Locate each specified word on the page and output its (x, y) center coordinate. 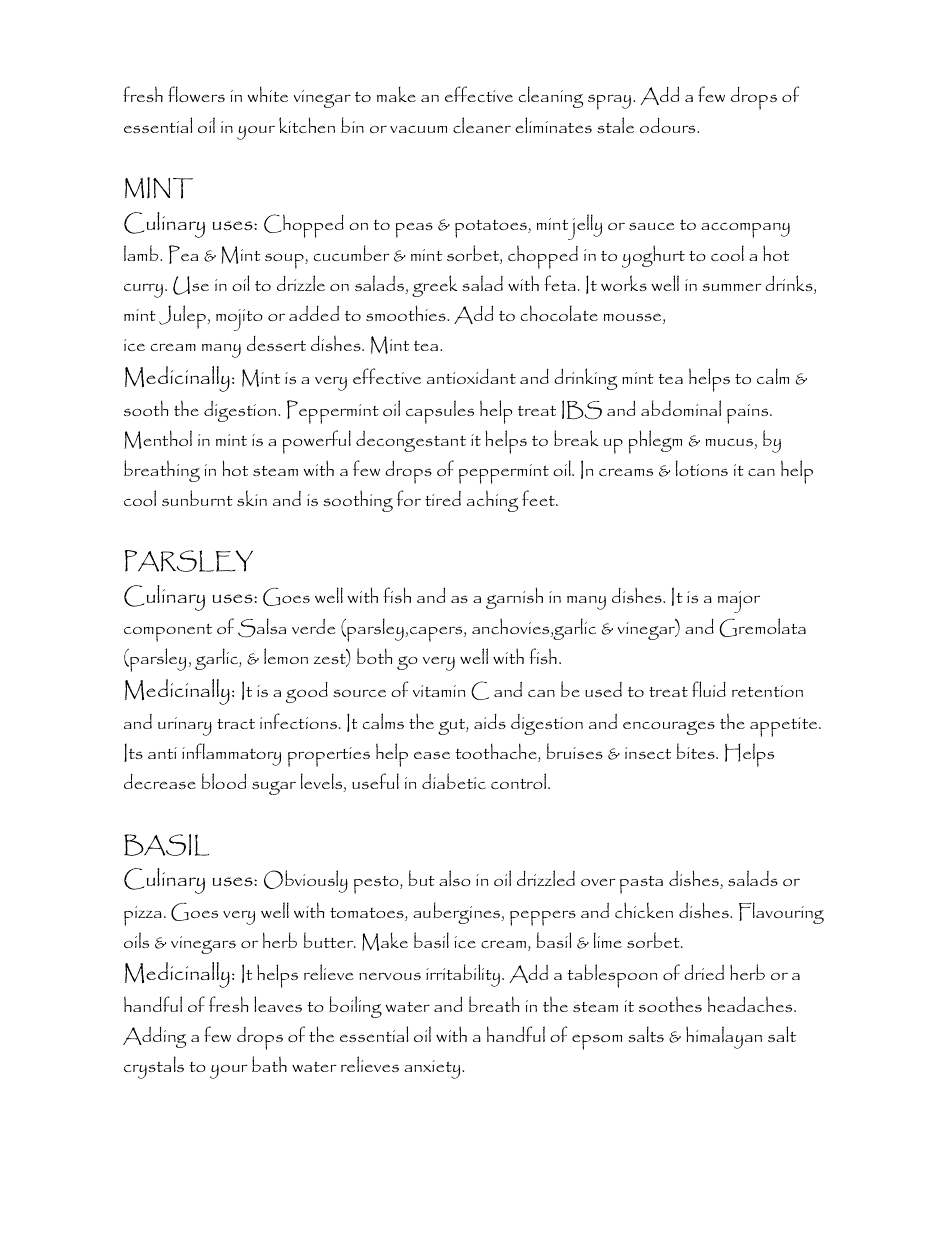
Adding (154, 1037)
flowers (196, 94)
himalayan (724, 1037)
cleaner (482, 125)
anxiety (433, 1069)
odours (669, 125)
